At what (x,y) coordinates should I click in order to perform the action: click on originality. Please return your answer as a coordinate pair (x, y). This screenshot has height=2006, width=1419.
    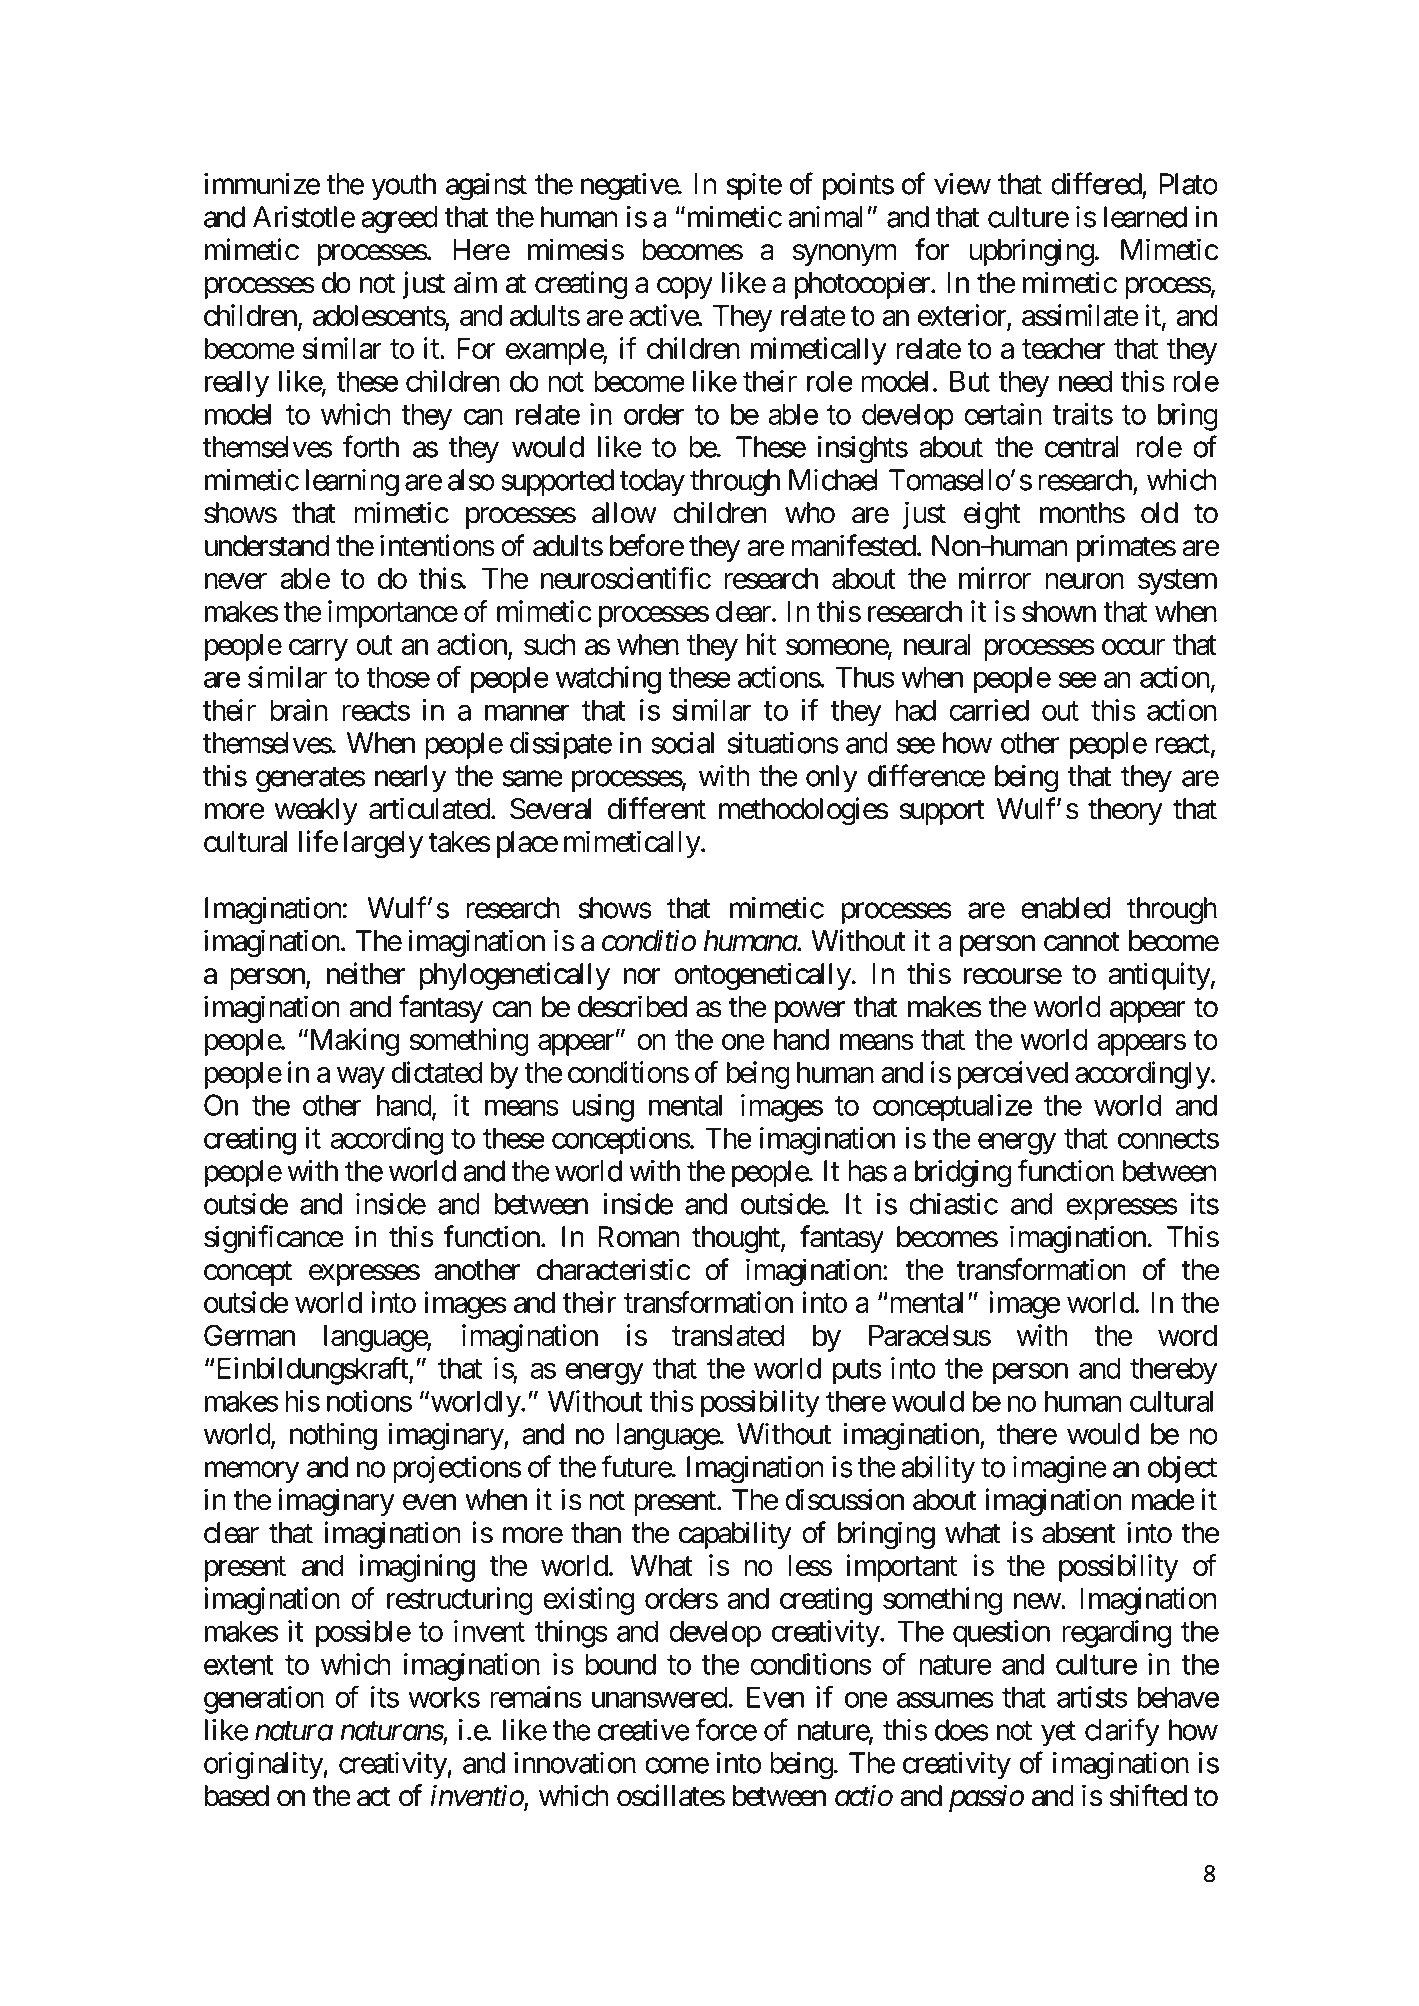
    Looking at the image, I should click on (264, 1765).
